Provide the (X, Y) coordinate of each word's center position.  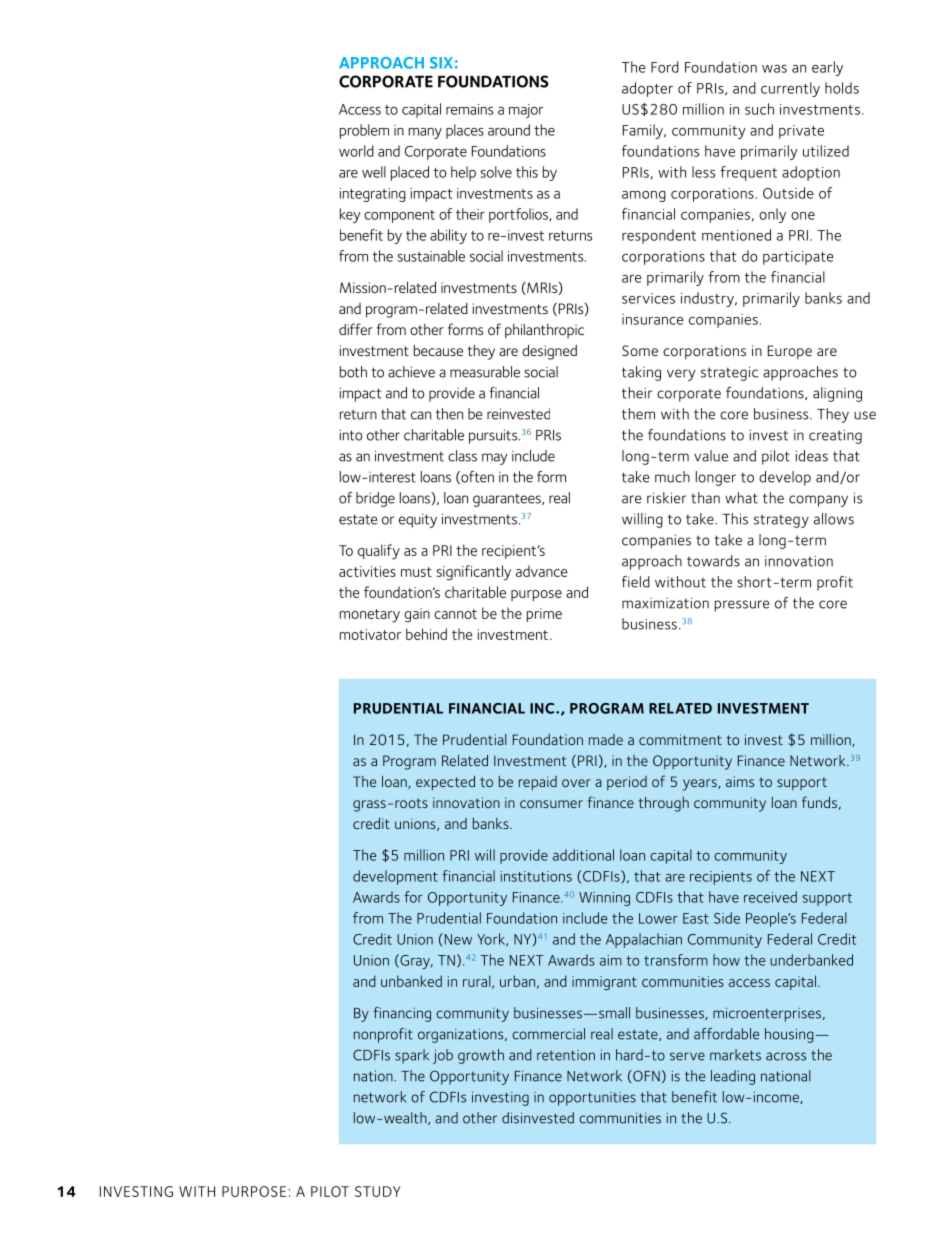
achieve (411, 372)
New (457, 939)
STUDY (378, 1191)
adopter (647, 89)
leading (733, 1077)
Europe (790, 352)
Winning (604, 899)
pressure (742, 606)
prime (544, 615)
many (425, 133)
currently (790, 89)
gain (417, 615)
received (770, 897)
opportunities (592, 1099)
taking (641, 373)
